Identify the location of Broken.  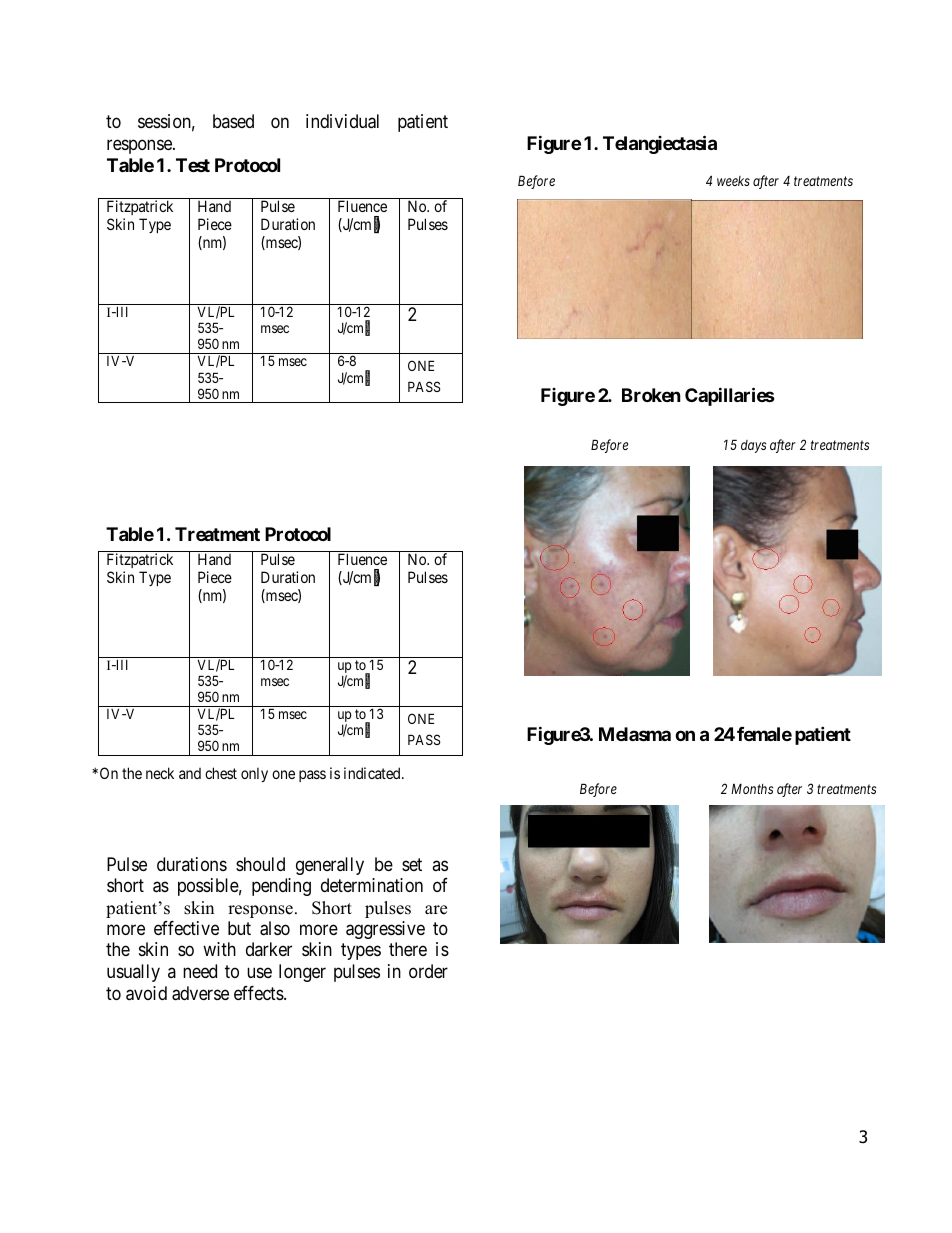
(651, 395).
